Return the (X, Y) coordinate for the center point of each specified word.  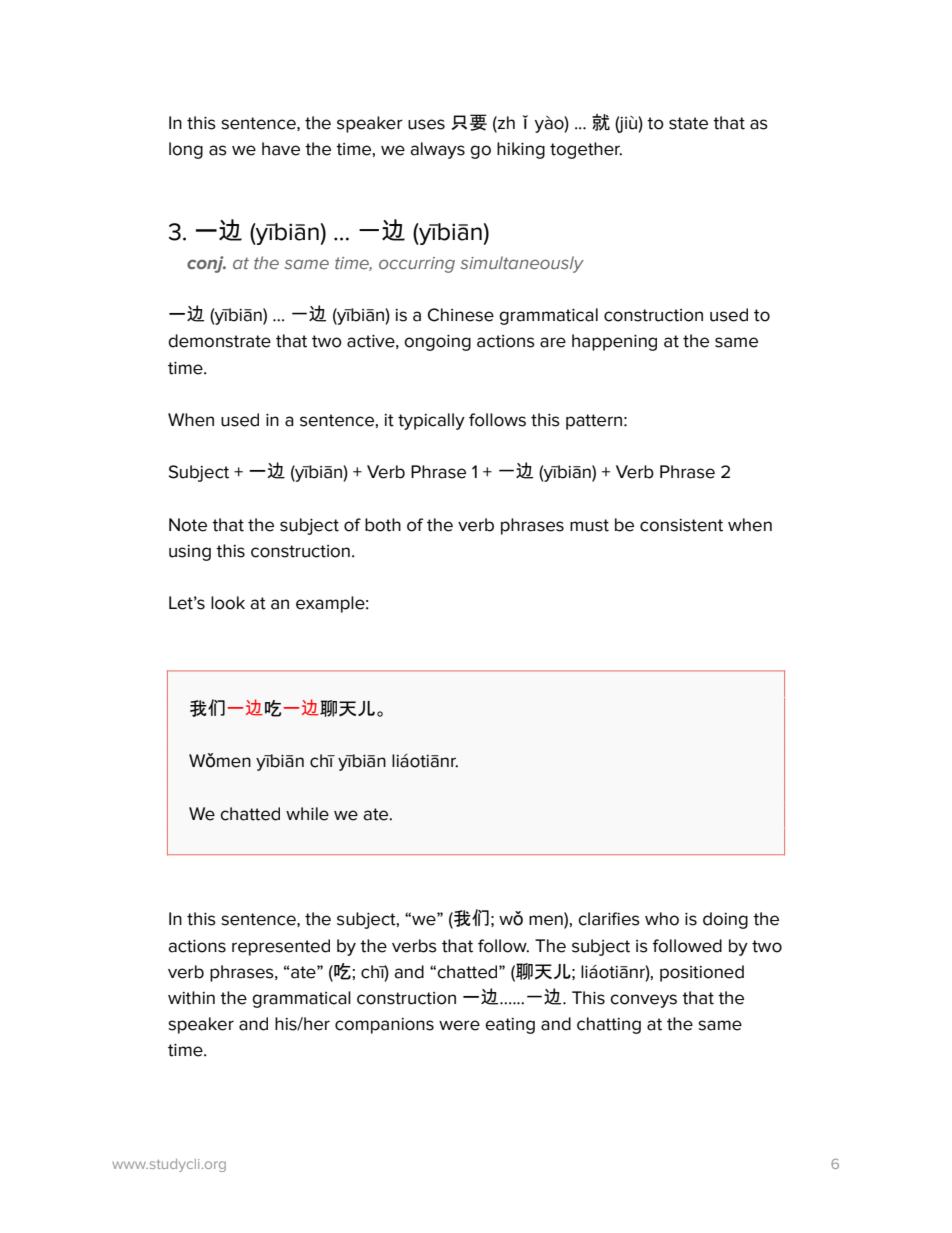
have (281, 149)
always (437, 150)
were (459, 1025)
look (228, 603)
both (383, 525)
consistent (681, 525)
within (191, 998)
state (688, 123)
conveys (643, 1001)
